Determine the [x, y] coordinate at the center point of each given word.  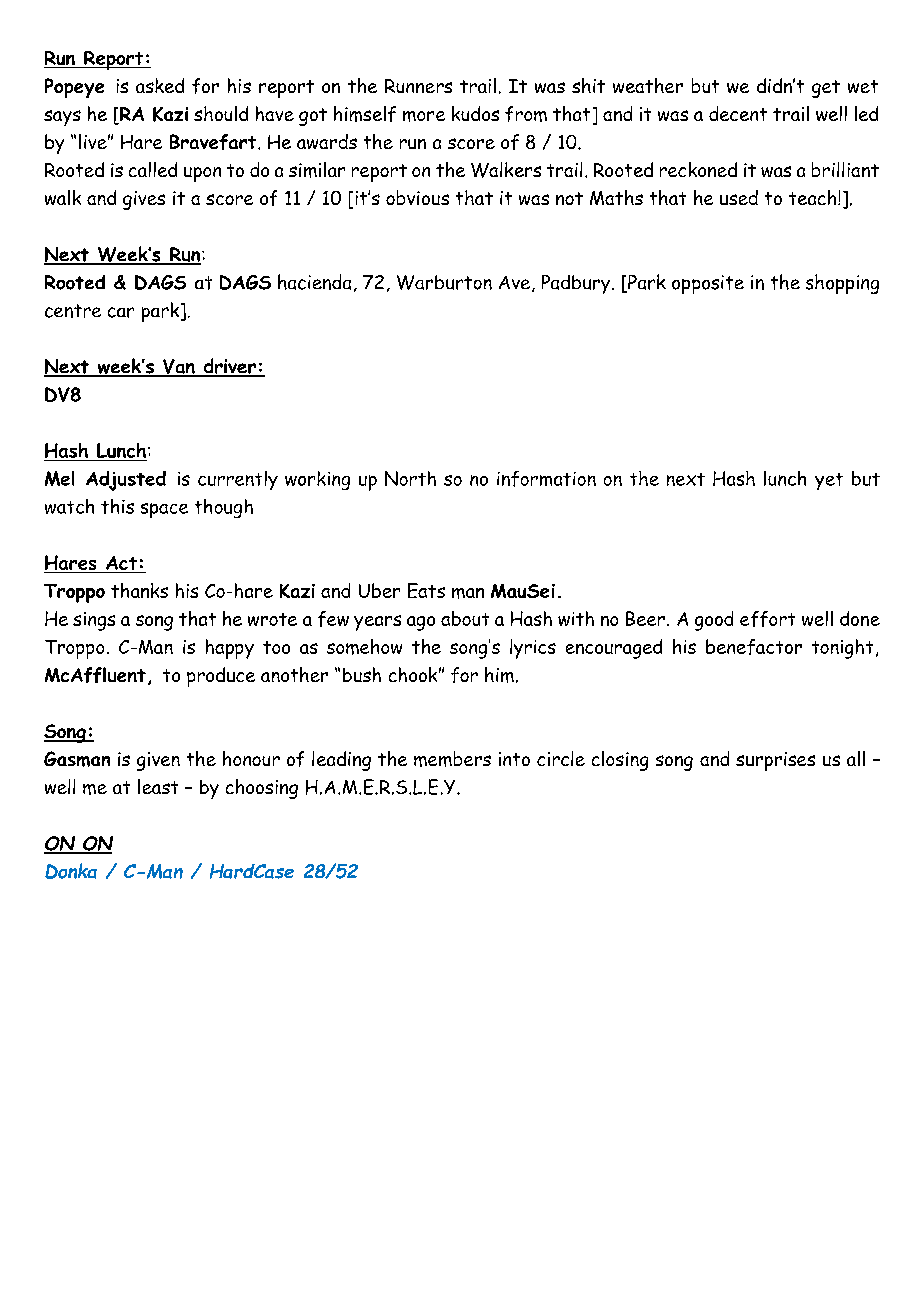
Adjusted [126, 481]
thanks [139, 590]
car [121, 312]
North [410, 478]
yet [829, 481]
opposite [708, 284]
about [465, 618]
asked [160, 85]
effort [767, 619]
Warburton [444, 282]
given [158, 761]
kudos [475, 113]
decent [738, 113]
